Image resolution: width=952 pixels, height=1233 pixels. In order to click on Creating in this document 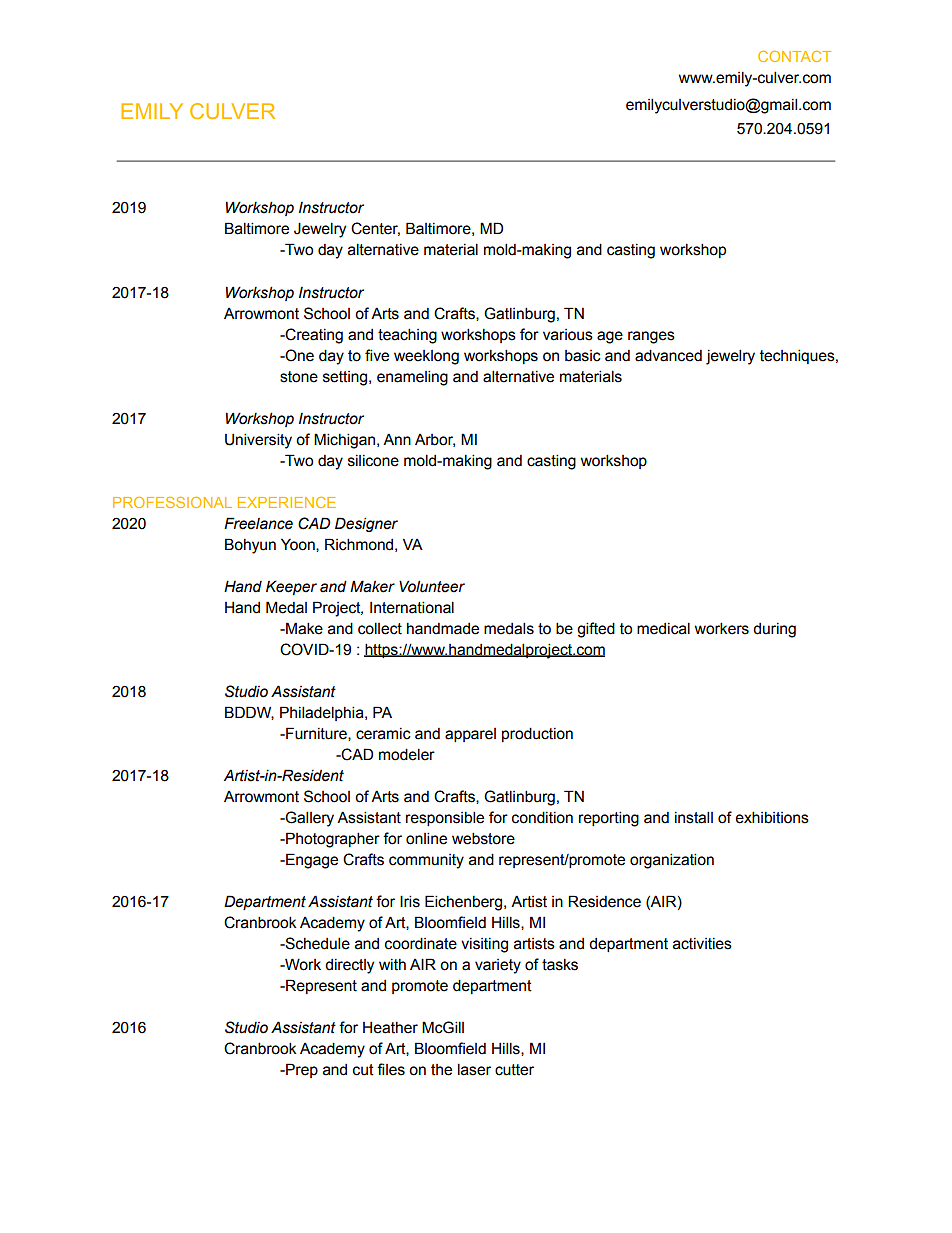, I will do `click(313, 336)`.
